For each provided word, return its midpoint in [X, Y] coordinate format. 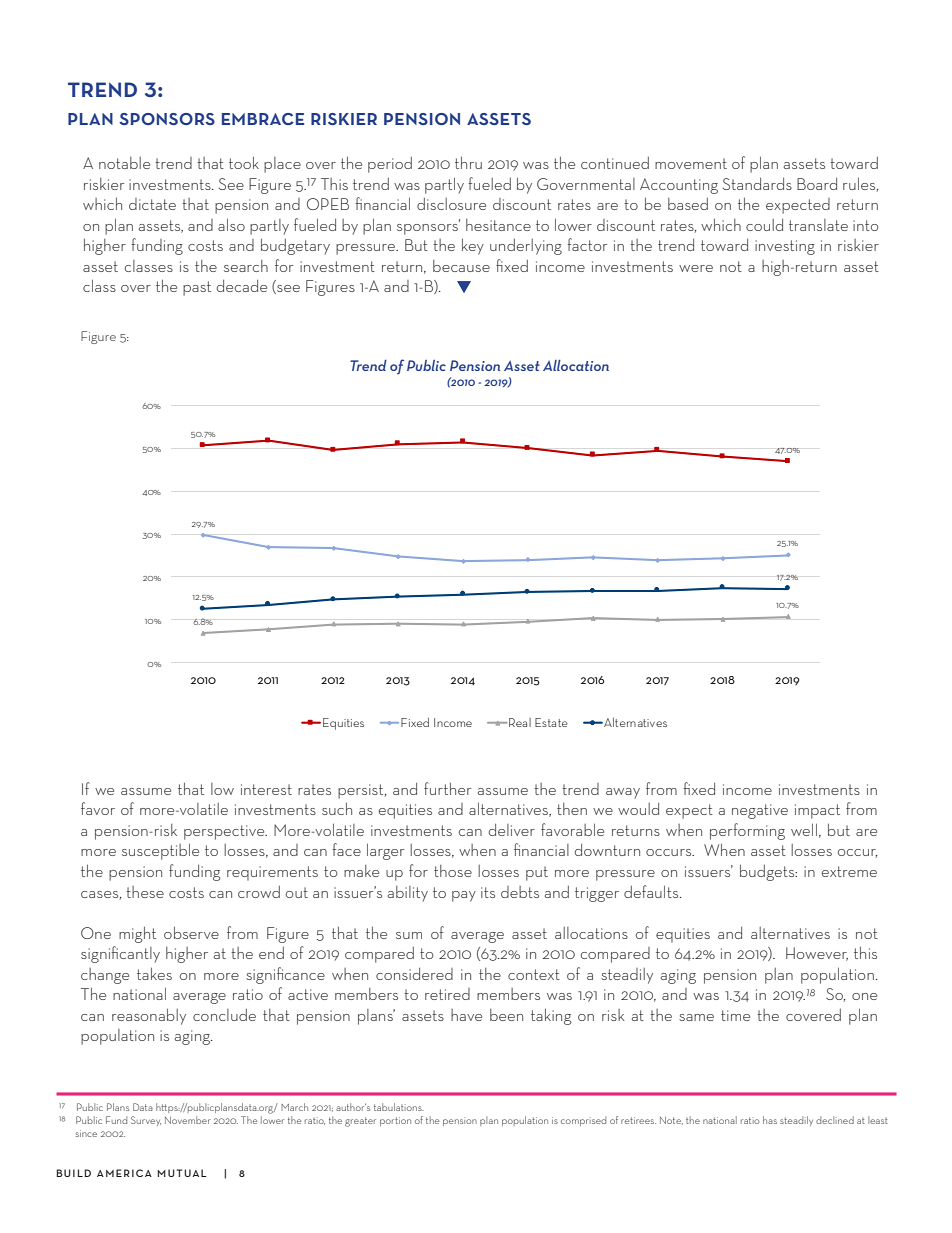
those [453, 871]
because [461, 266]
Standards [757, 183]
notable [124, 163]
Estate [551, 722]
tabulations [399, 1107]
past [197, 288]
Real [520, 722]
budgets [768, 872]
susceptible [160, 851]
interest [266, 789]
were [696, 268]
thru [468, 162]
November [188, 1120]
